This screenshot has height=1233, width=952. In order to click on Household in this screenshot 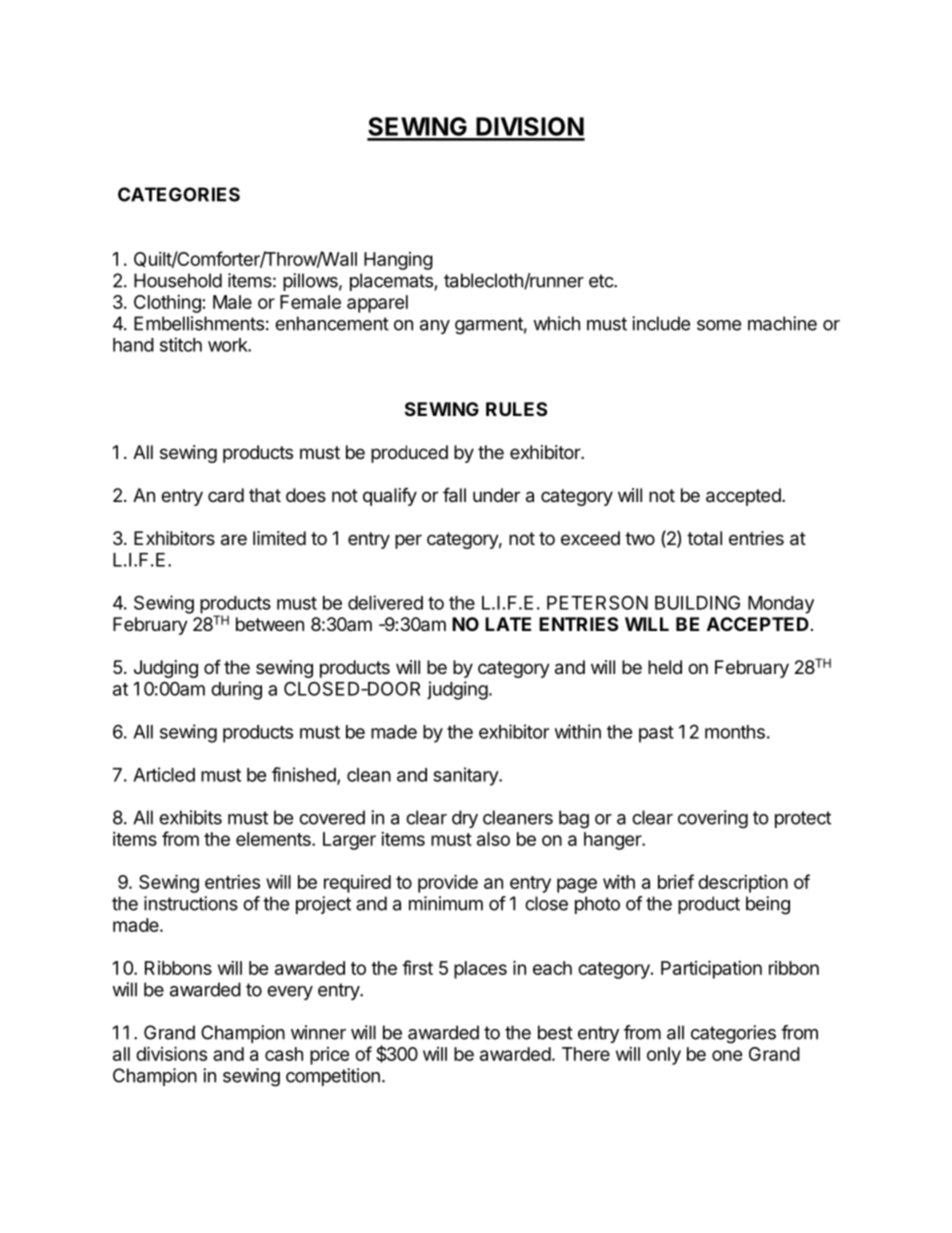, I will do `click(178, 280)`.
